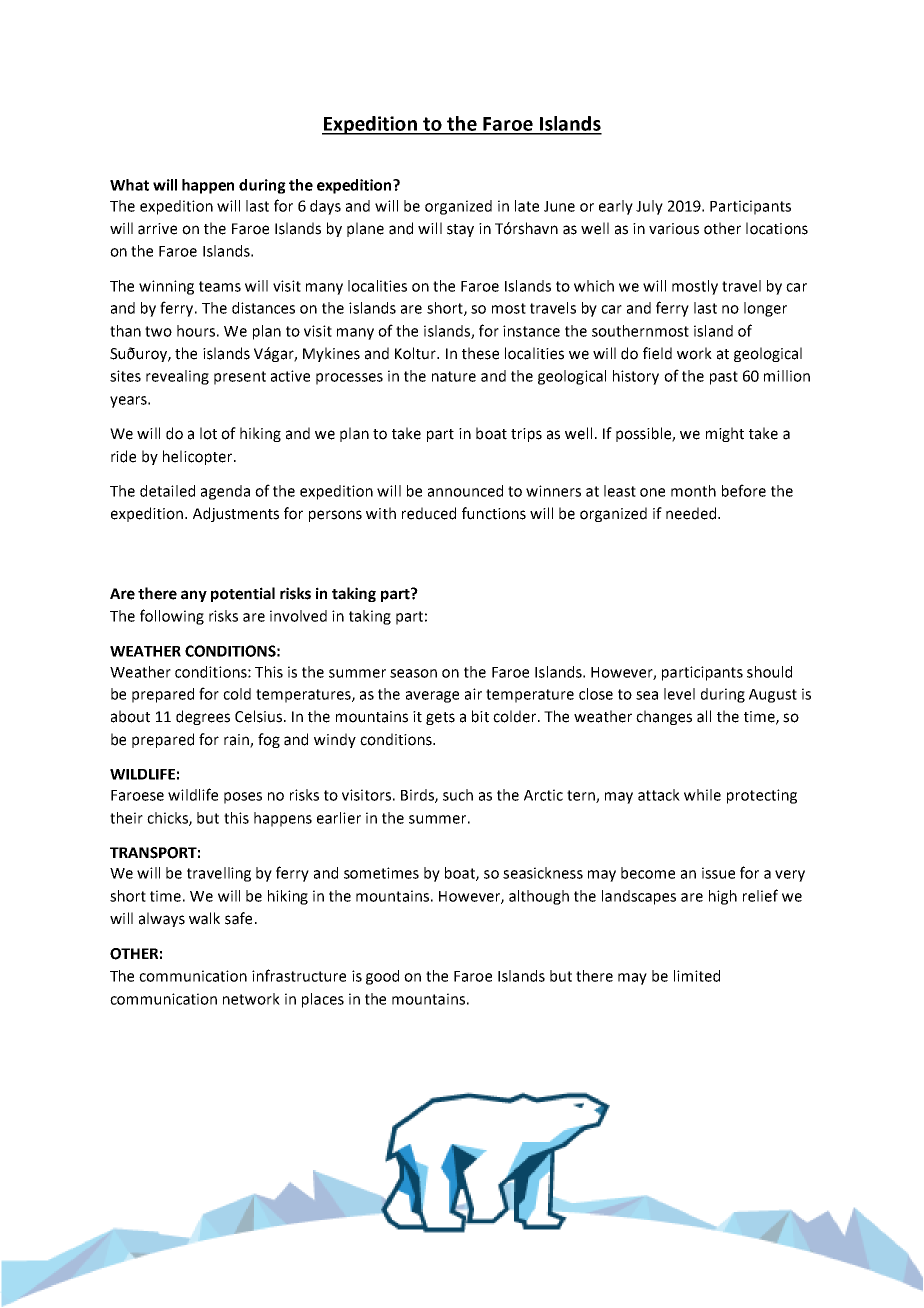  I want to click on various, so click(674, 229).
